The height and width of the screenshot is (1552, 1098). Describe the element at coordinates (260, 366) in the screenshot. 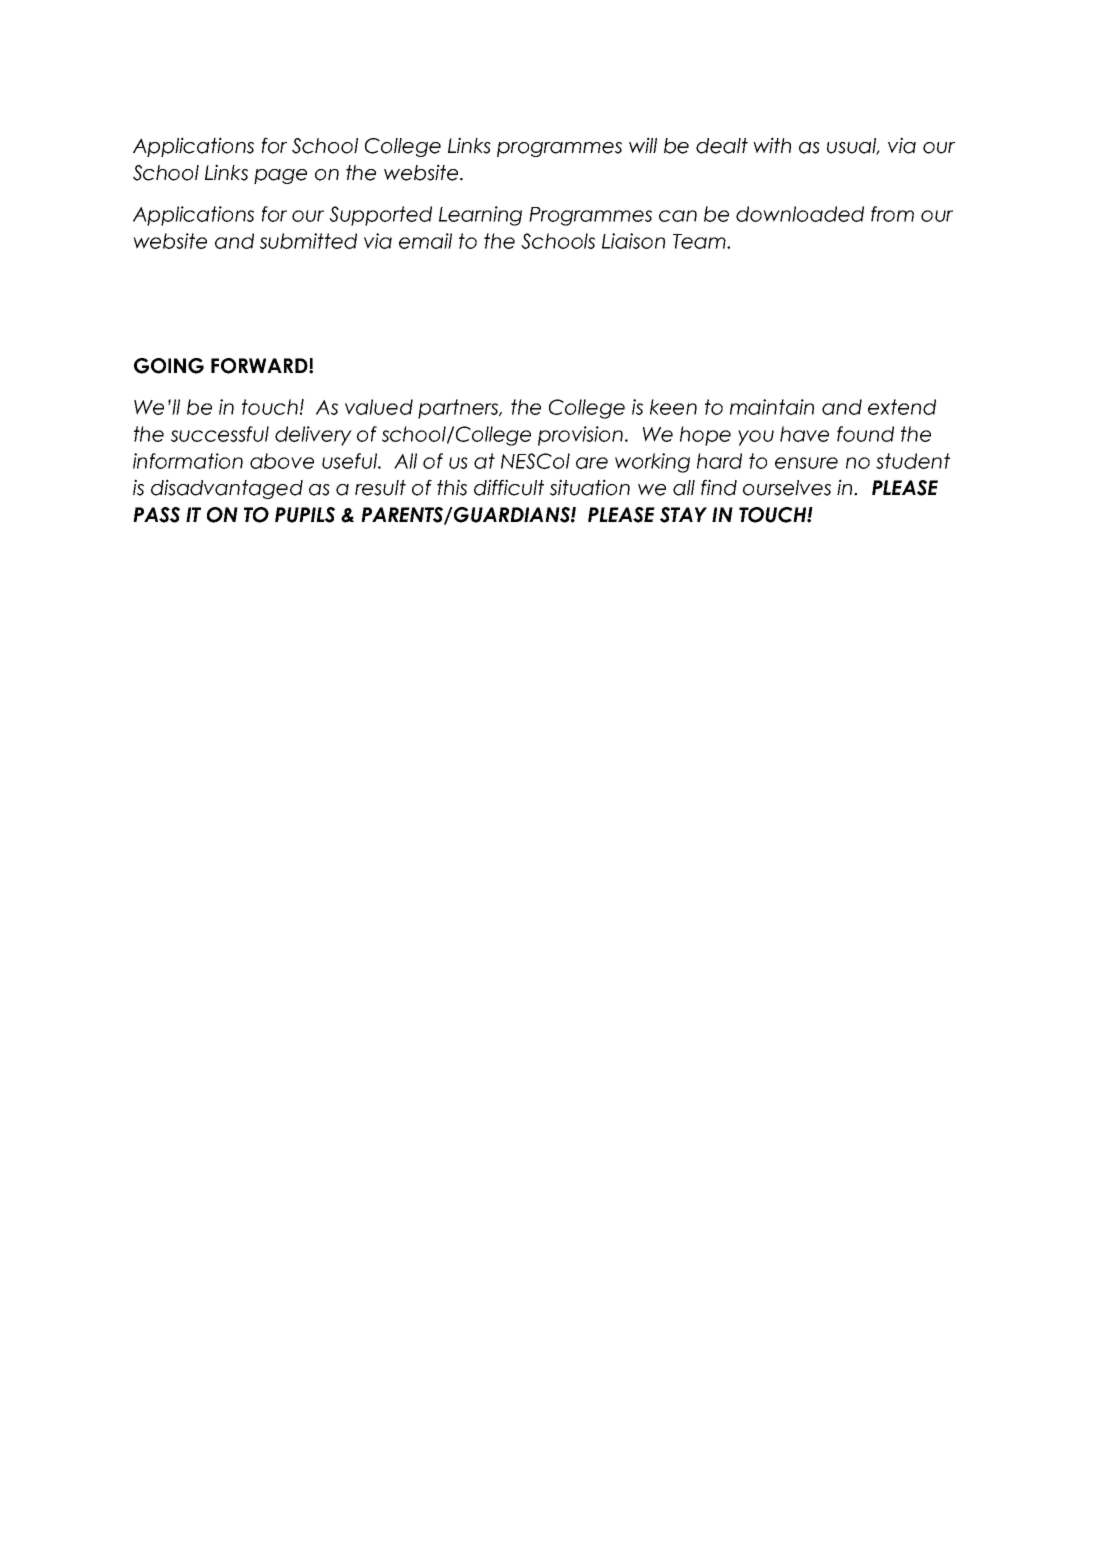

I see `FORWARD` at that location.
